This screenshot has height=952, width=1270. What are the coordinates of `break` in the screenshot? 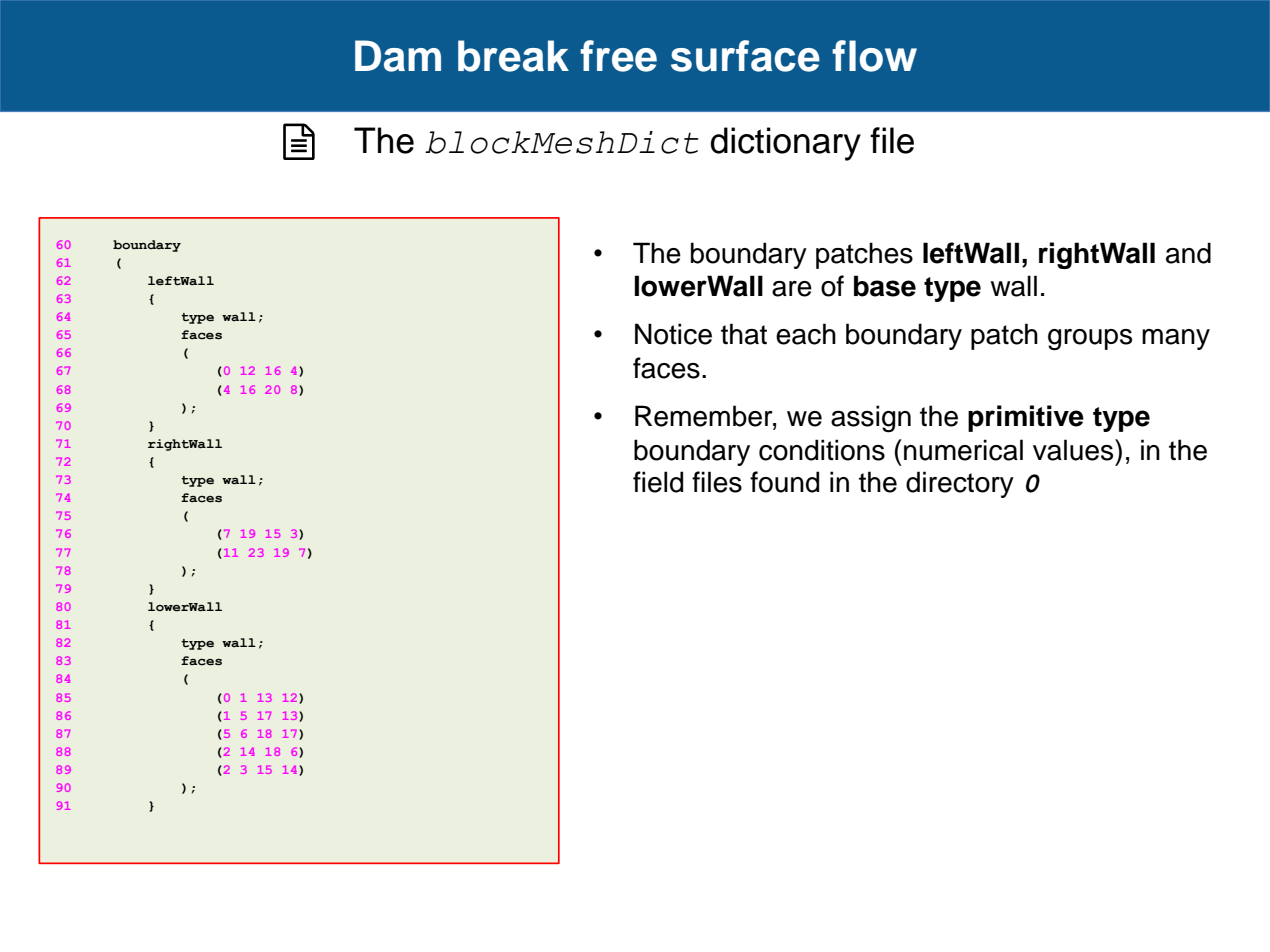 It's located at (513, 56).
